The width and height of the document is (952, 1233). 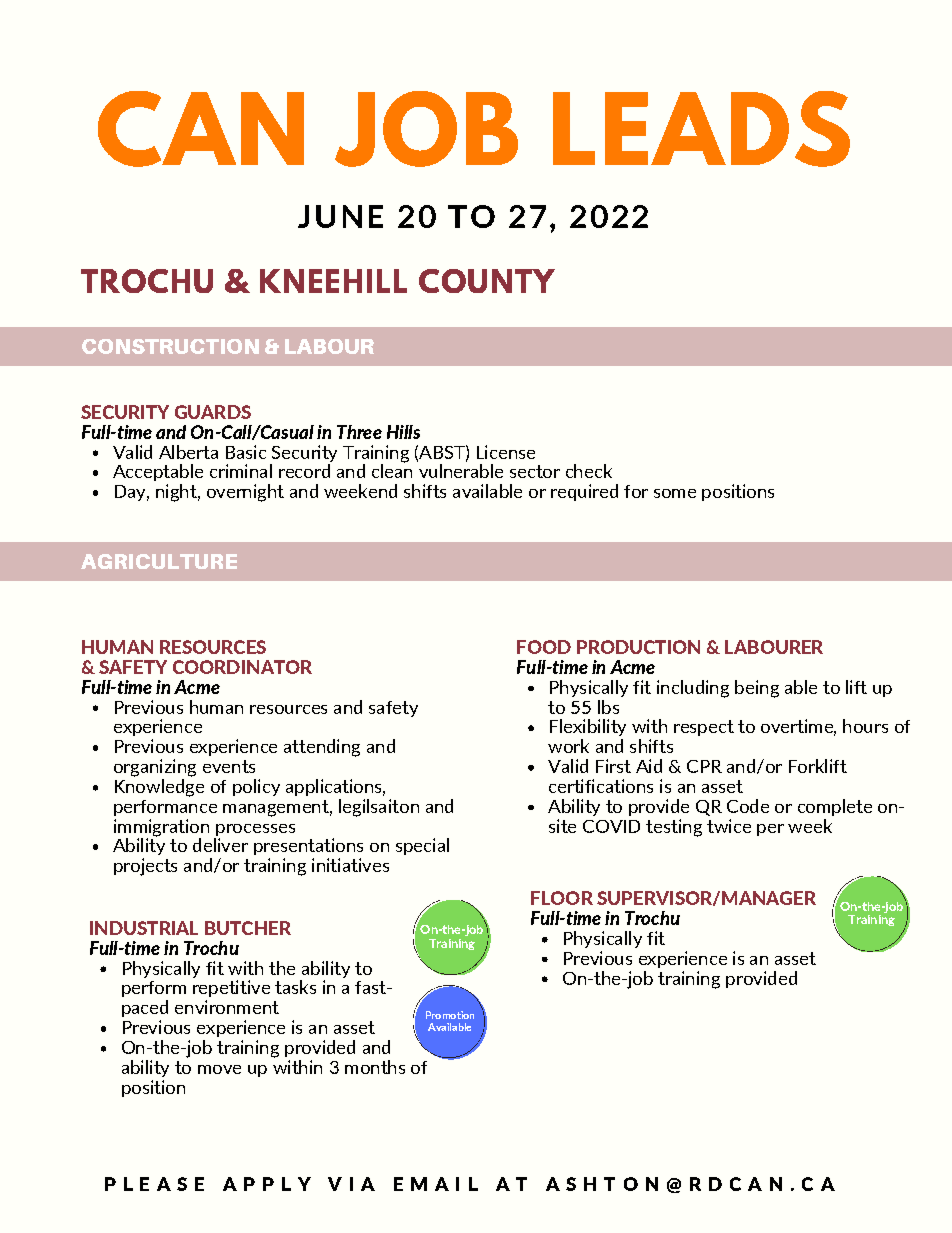 What do you see at coordinates (562, 898) in the document?
I see `FLOOR` at bounding box center [562, 898].
